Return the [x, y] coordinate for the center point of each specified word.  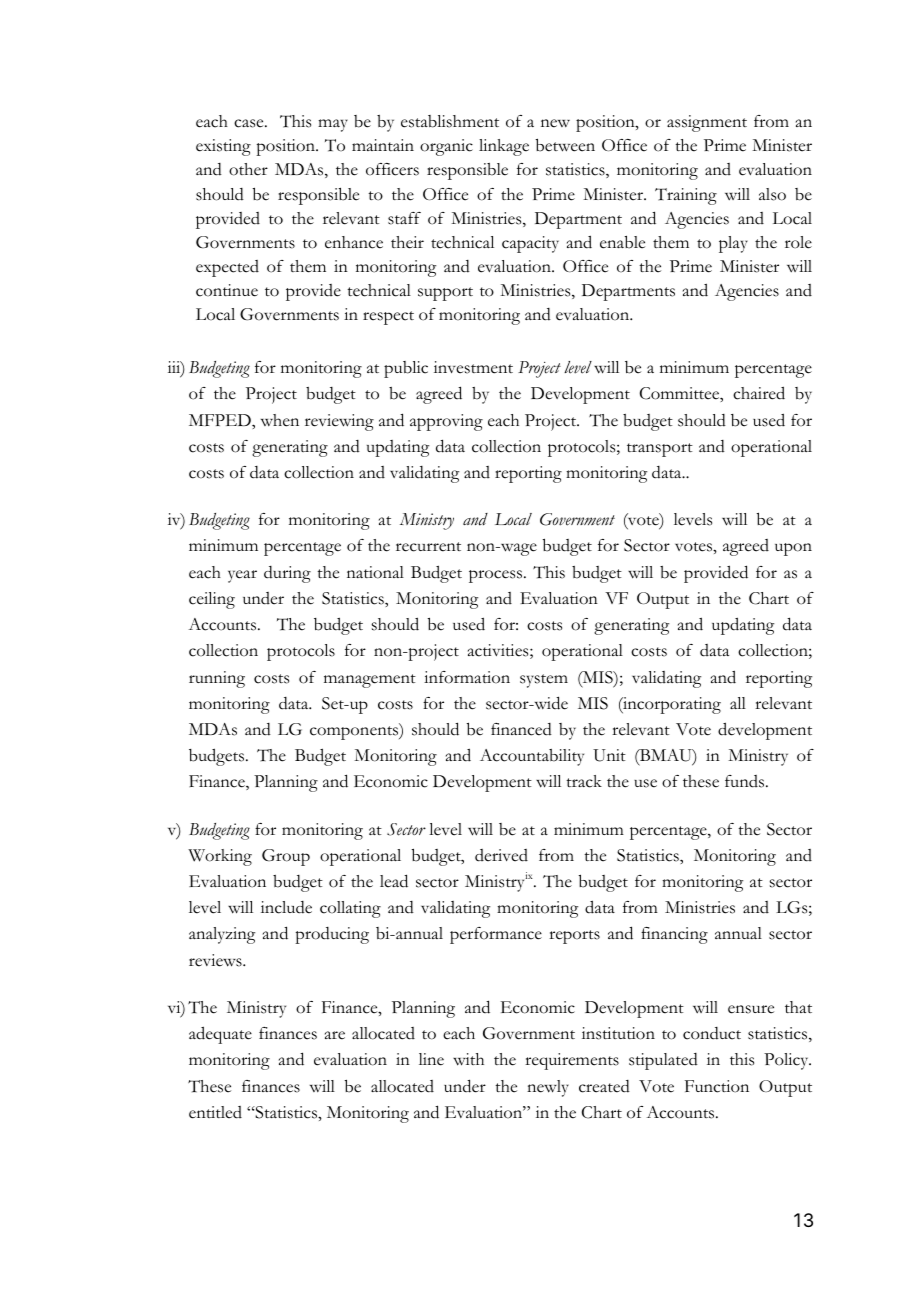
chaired [759, 393]
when [280, 420]
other [248, 169]
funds [746, 781]
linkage [504, 147]
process [497, 576]
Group [286, 857]
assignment [707, 123]
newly [548, 1088]
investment [473, 367]
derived [501, 855]
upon [793, 549]
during [287, 574]
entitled [215, 1112]
